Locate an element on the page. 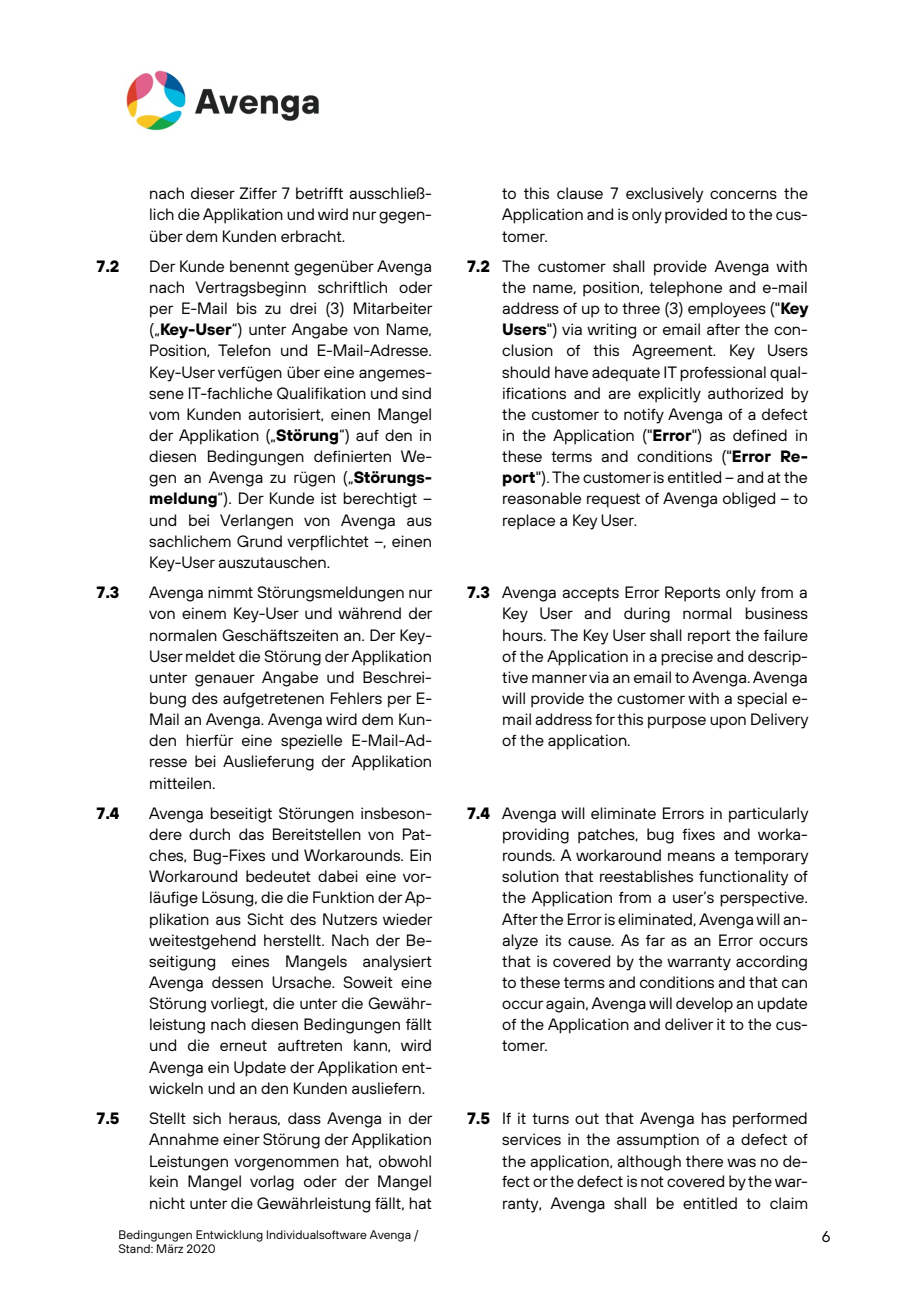 This image has height=1308, width=924. clause is located at coordinates (580, 193).
